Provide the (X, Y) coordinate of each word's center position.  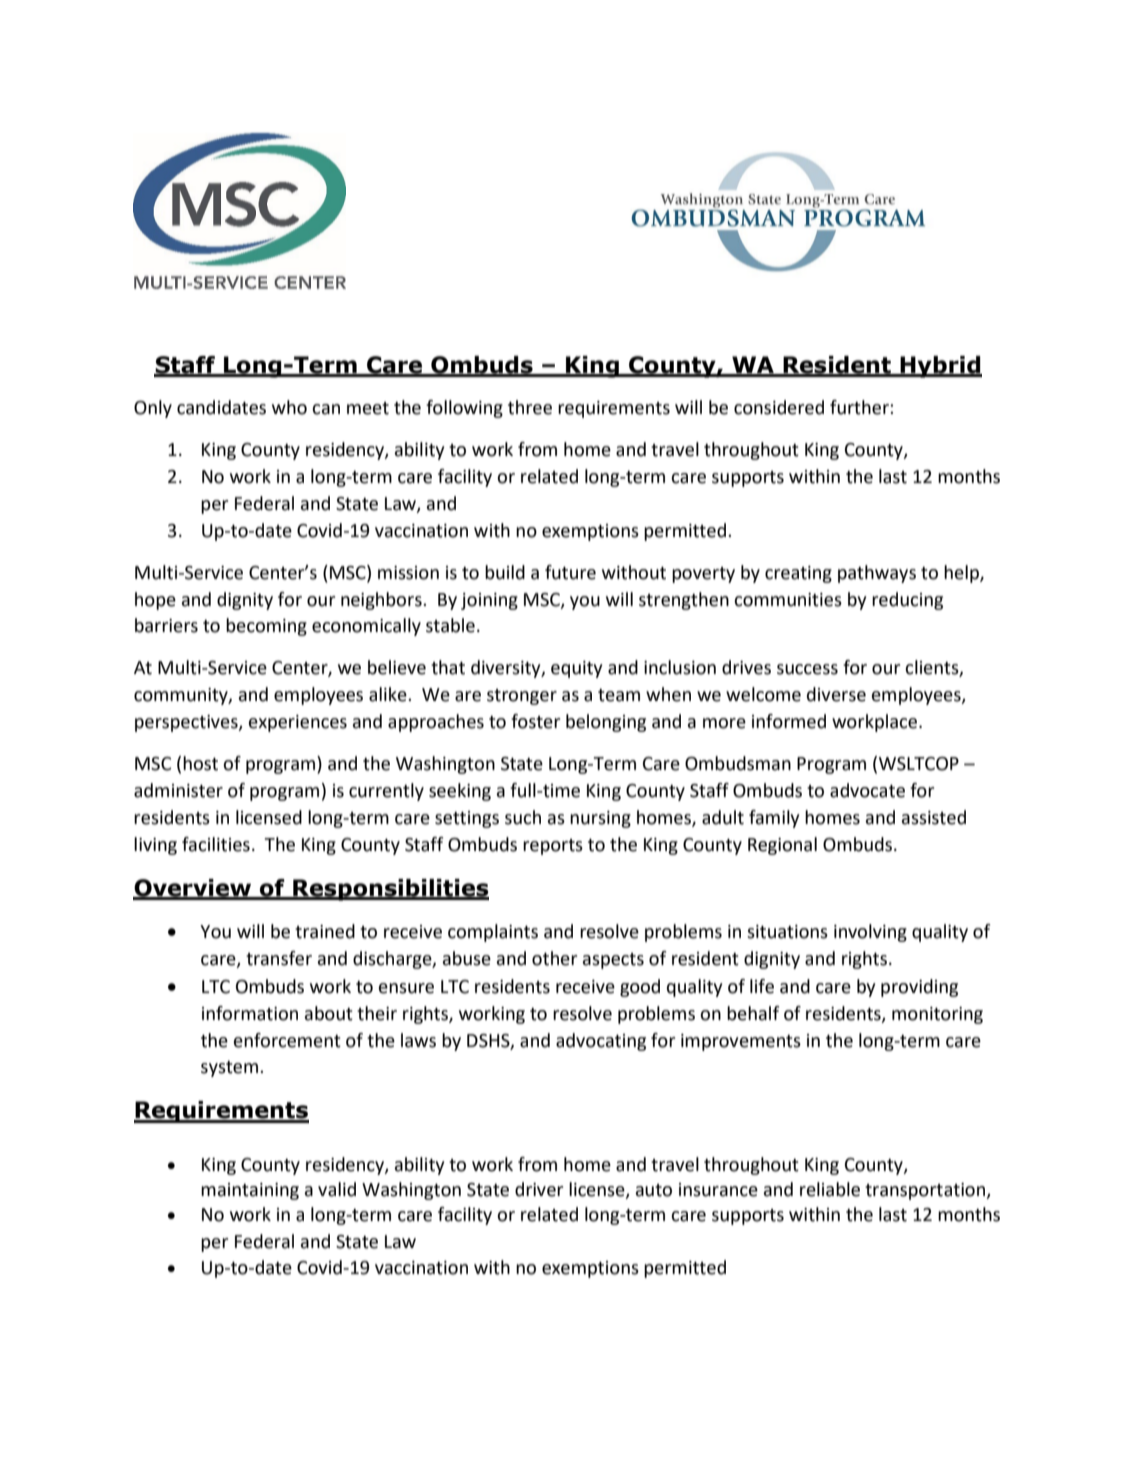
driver (539, 1189)
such (523, 817)
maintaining (250, 1191)
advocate (867, 790)
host (200, 763)
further (860, 407)
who (289, 407)
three (530, 407)
